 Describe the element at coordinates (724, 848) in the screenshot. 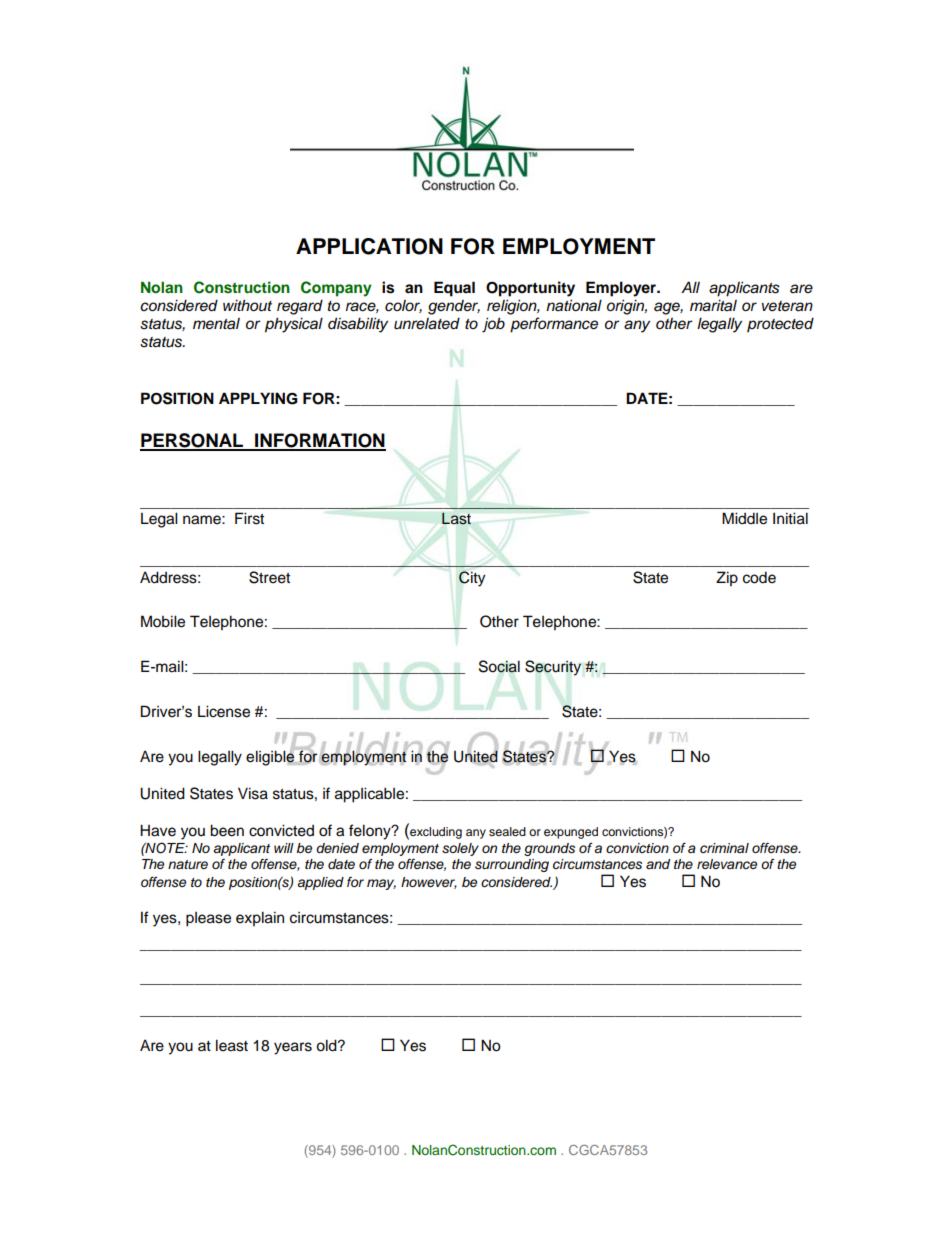

I see `criminal` at that location.
